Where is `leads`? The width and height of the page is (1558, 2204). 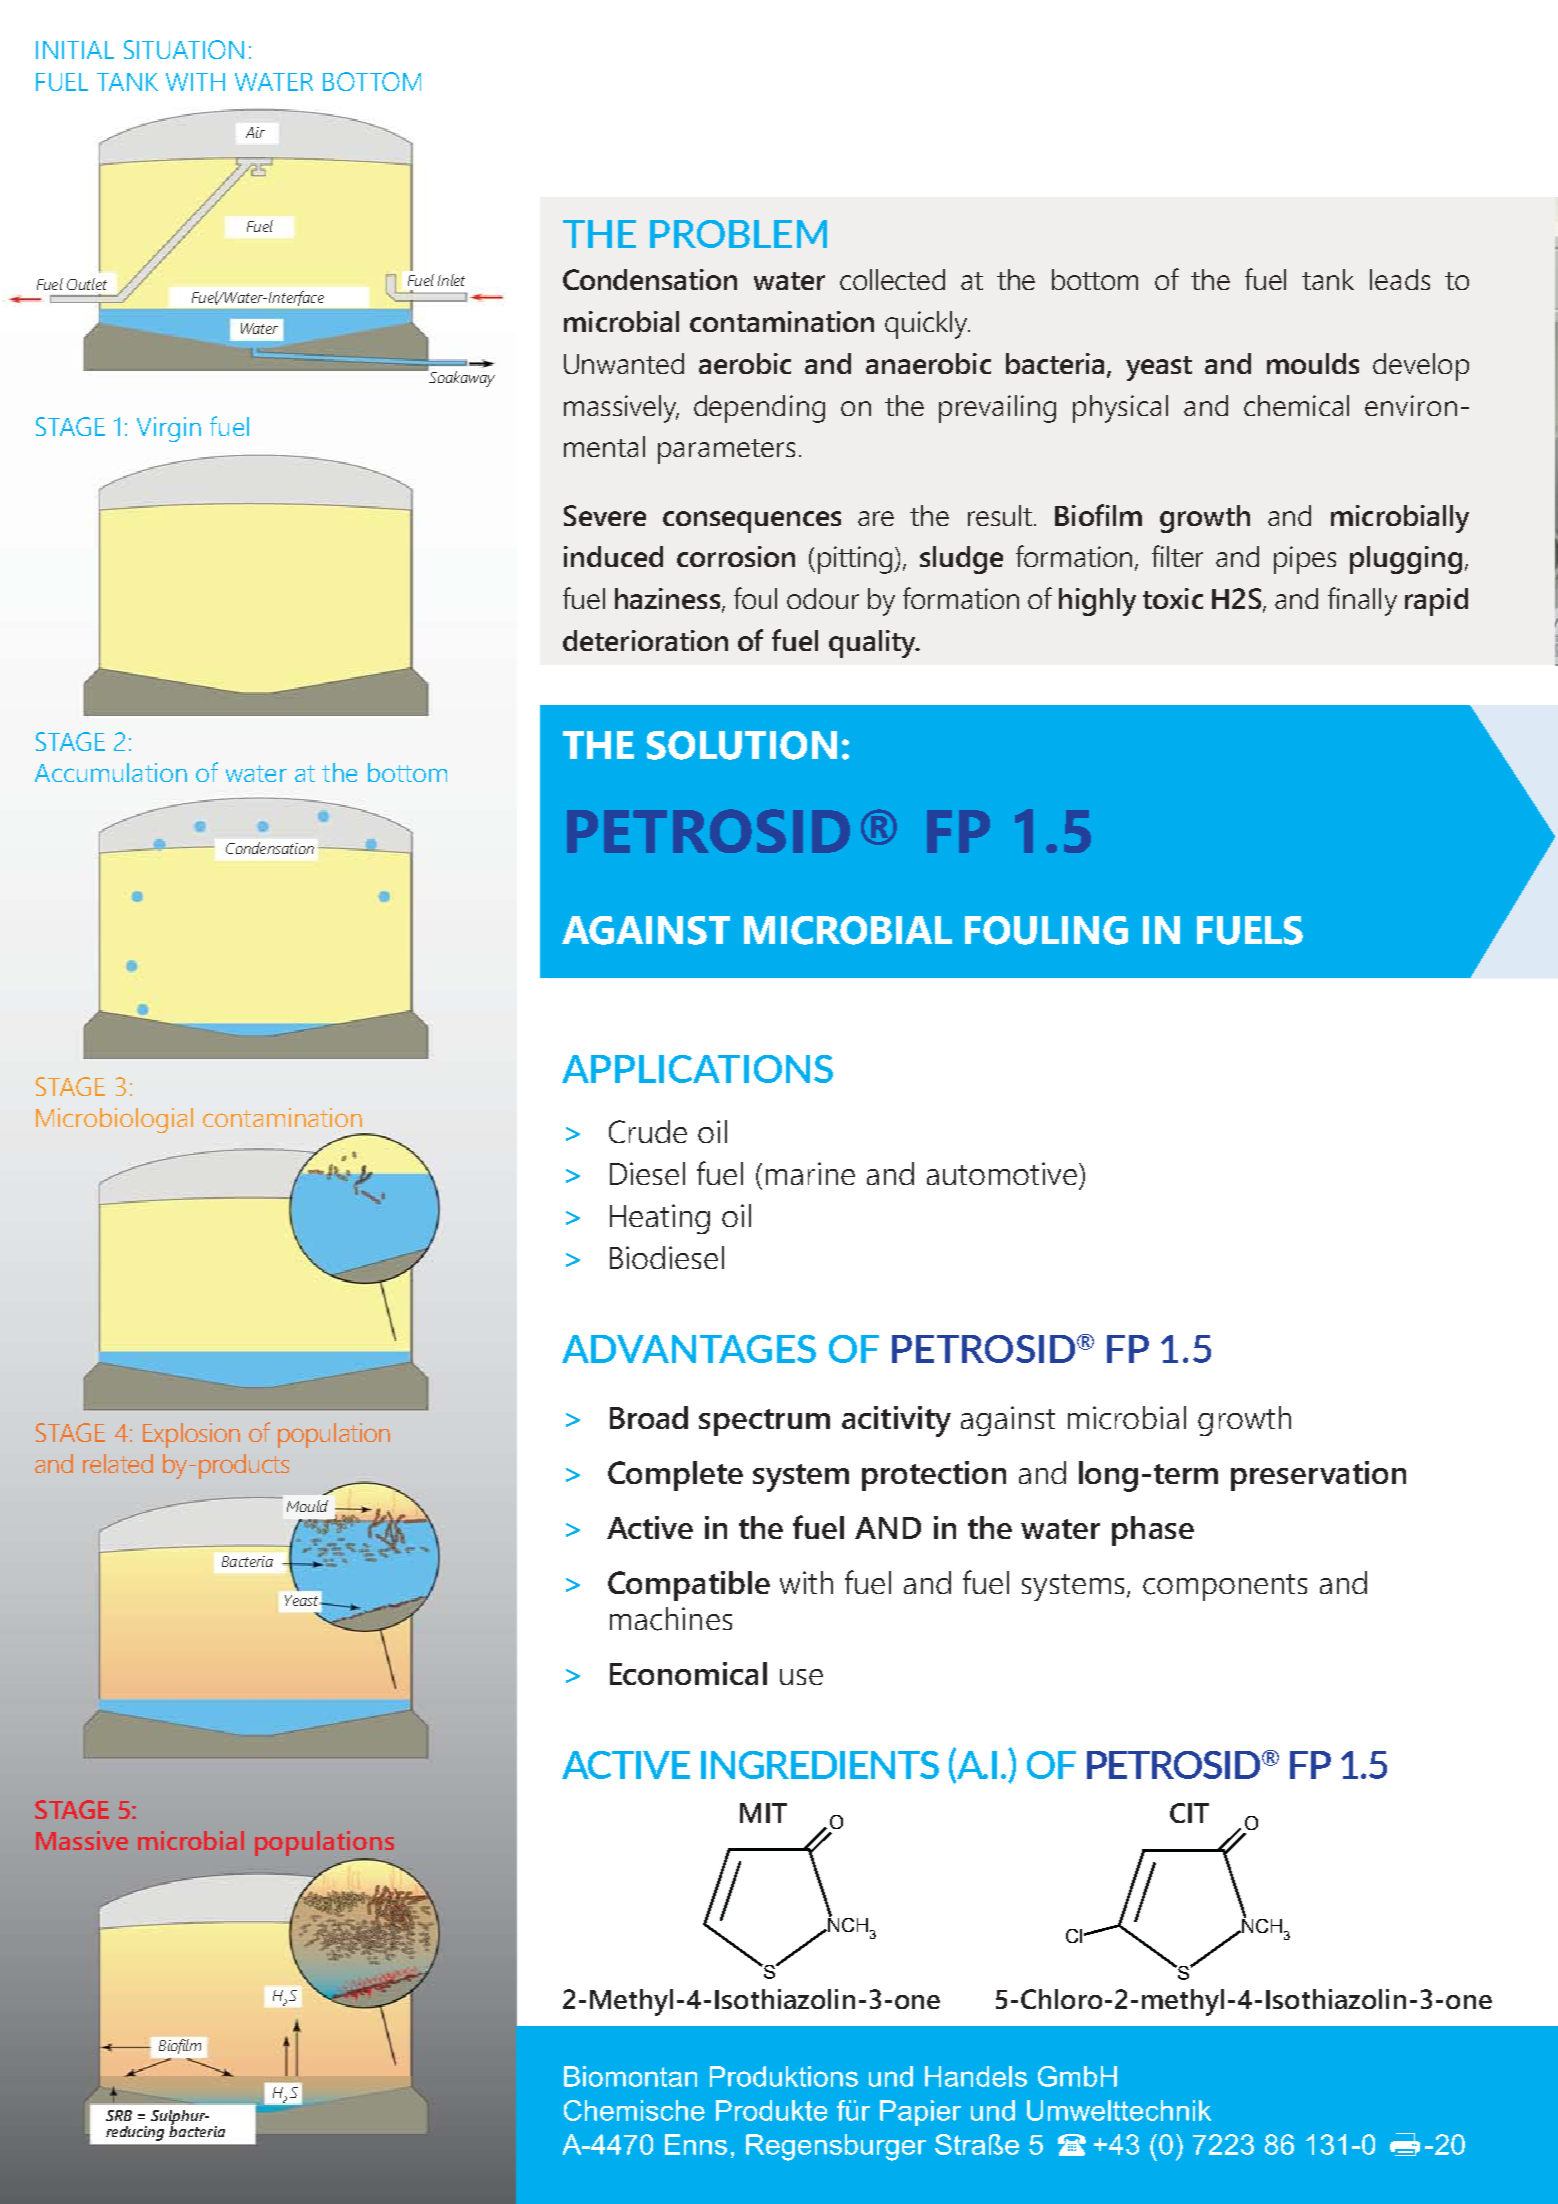
leads is located at coordinates (1400, 279).
